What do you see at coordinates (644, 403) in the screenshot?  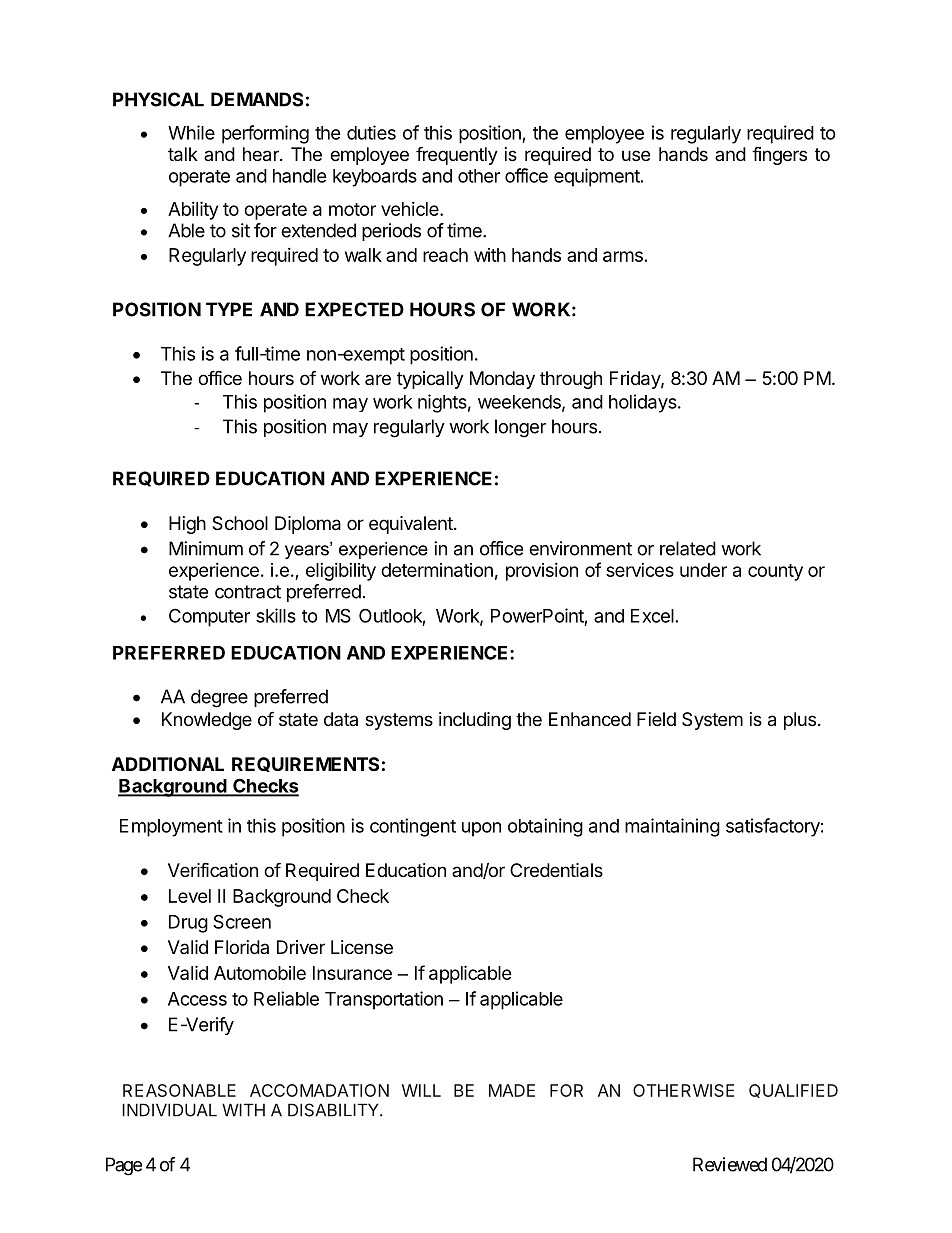 I see `holidays` at bounding box center [644, 403].
